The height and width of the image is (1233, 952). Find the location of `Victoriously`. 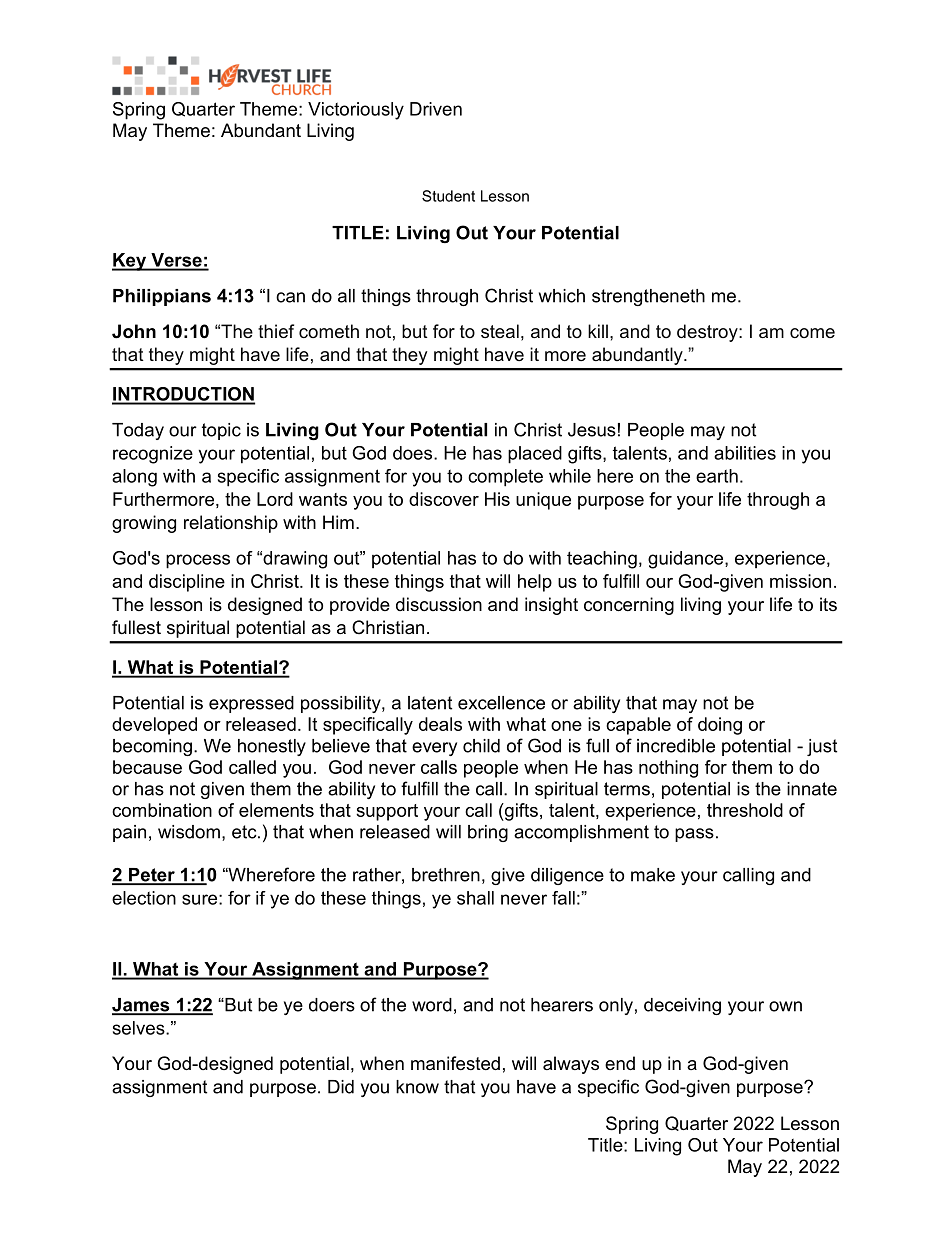

Victoriously is located at coordinates (356, 111).
